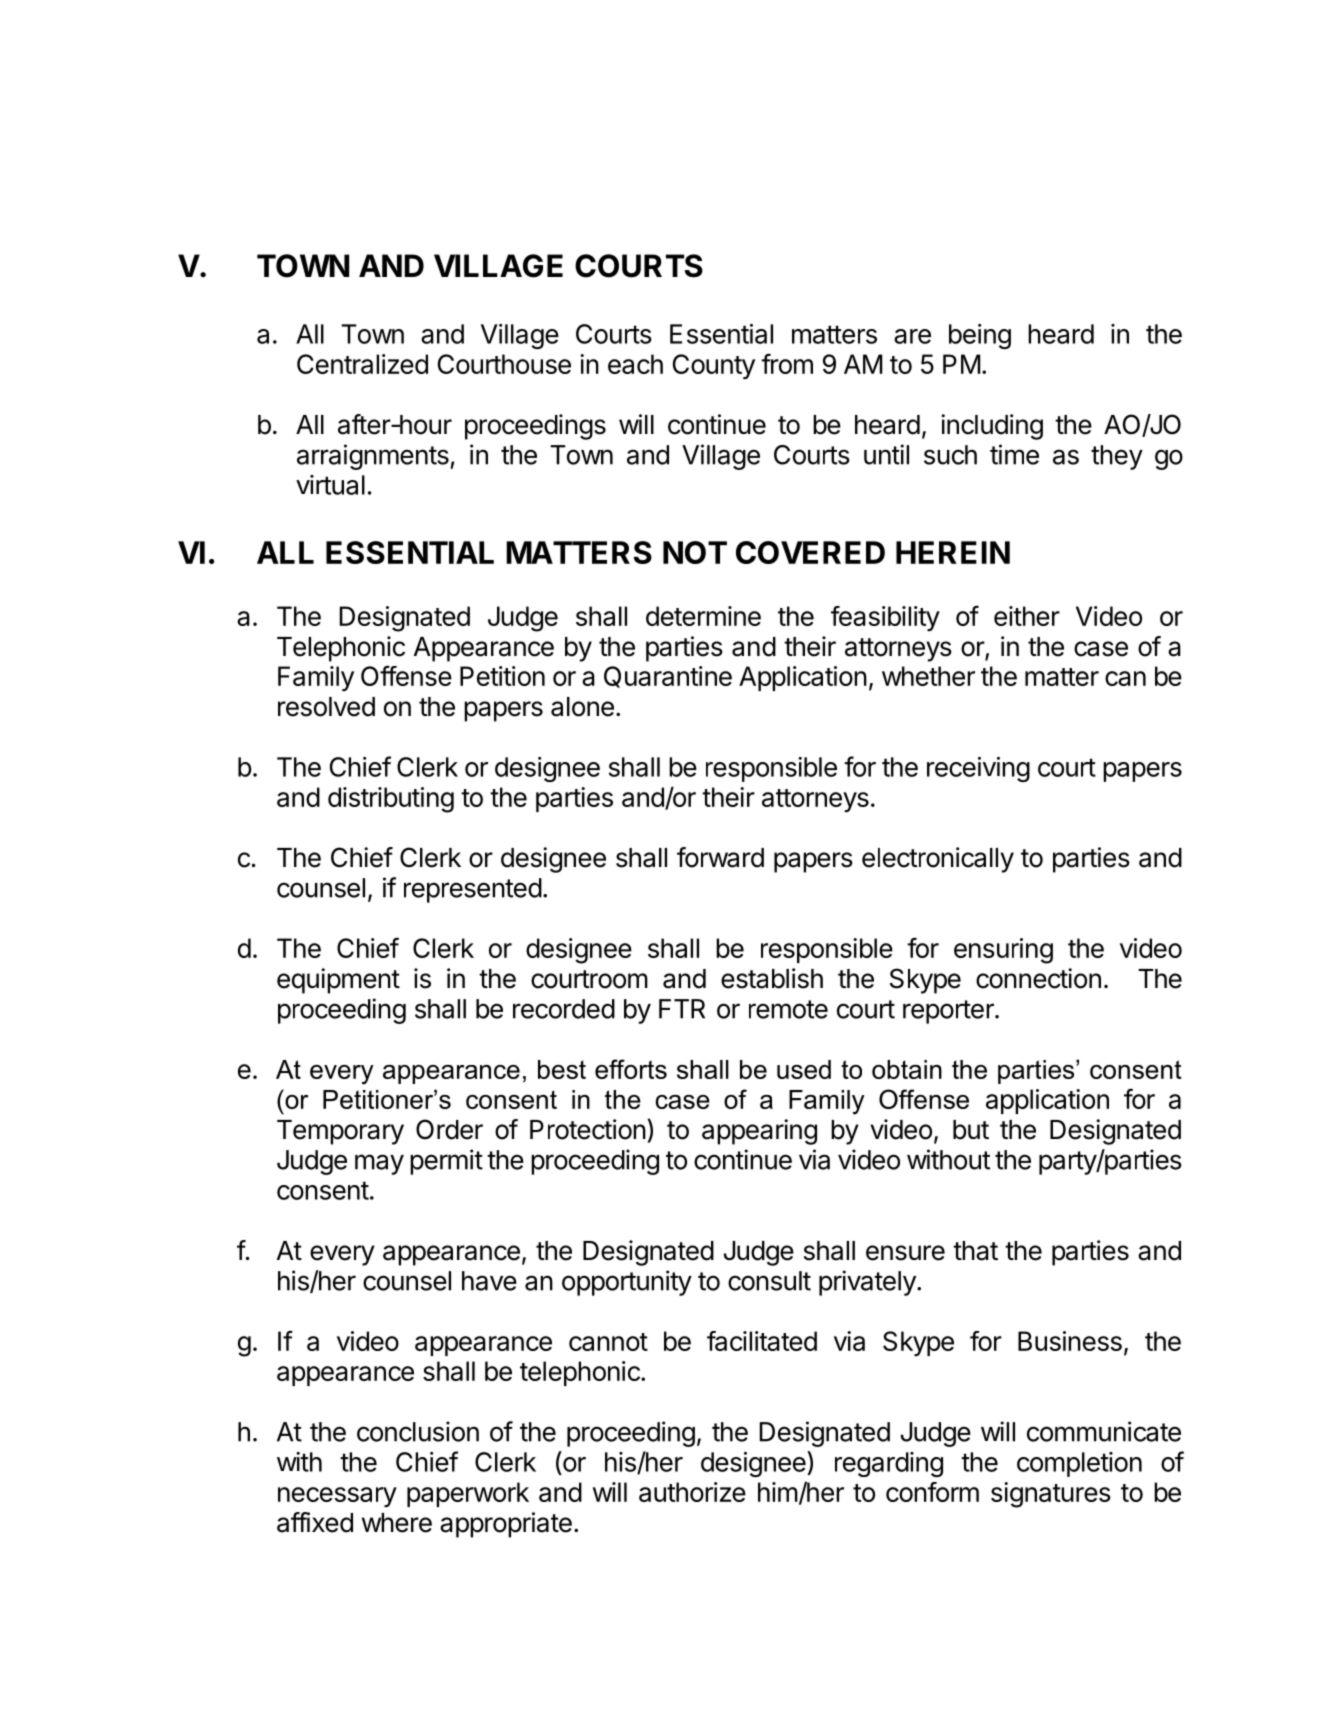 This screenshot has height=1734, width=1340. What do you see at coordinates (714, 366) in the screenshot?
I see `County` at bounding box center [714, 366].
